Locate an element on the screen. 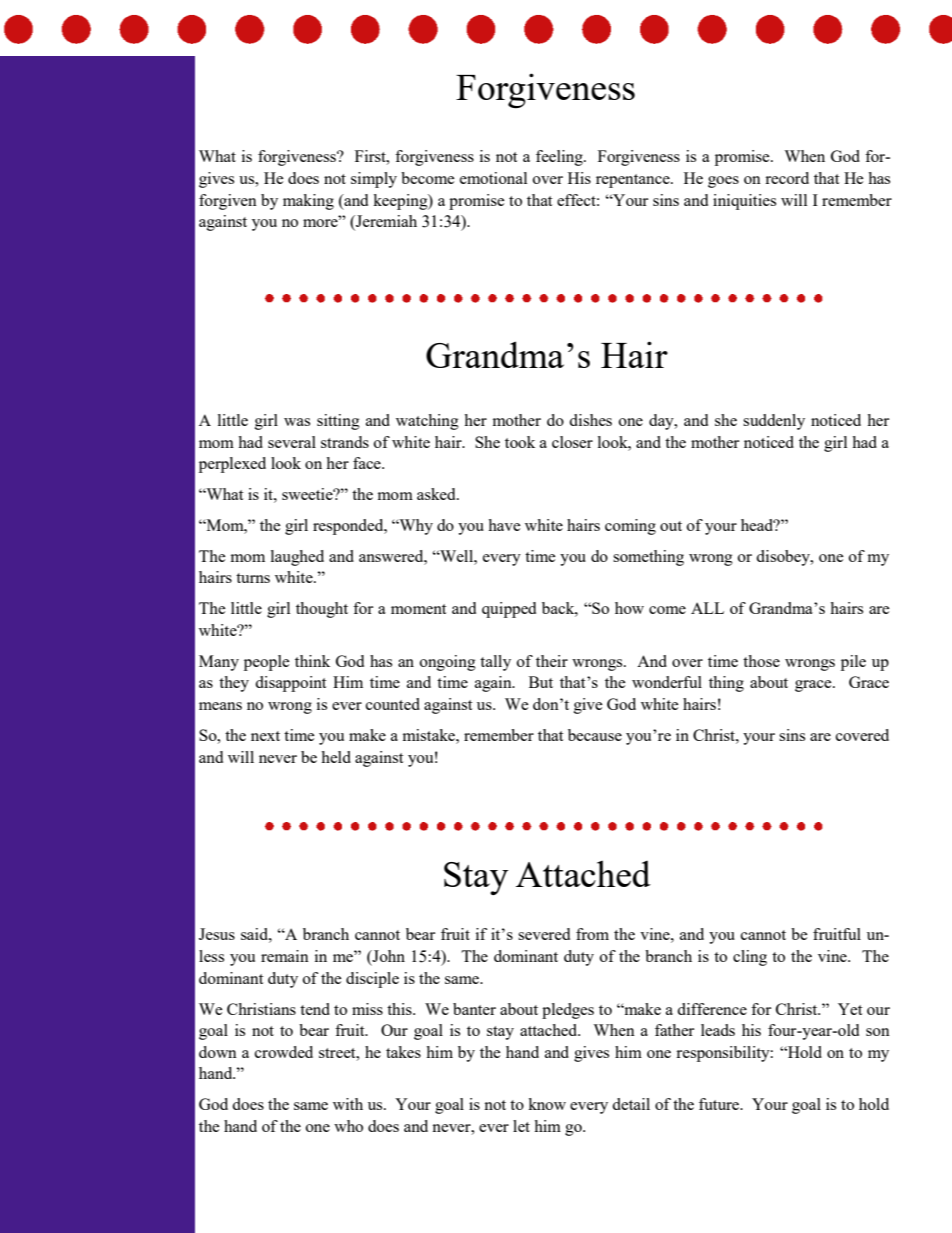  have is located at coordinates (504, 525).
